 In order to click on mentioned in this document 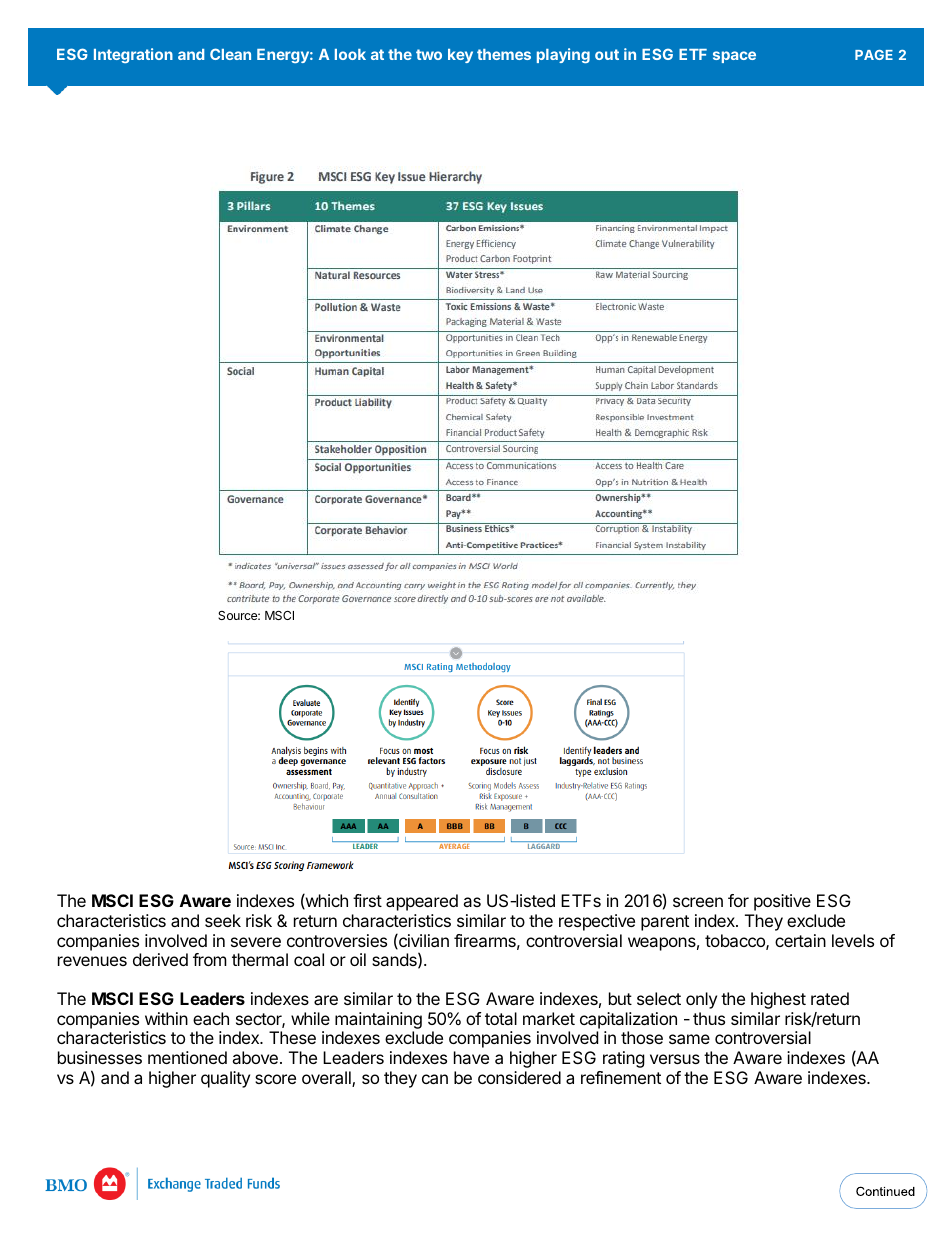, I will do `click(187, 1057)`.
